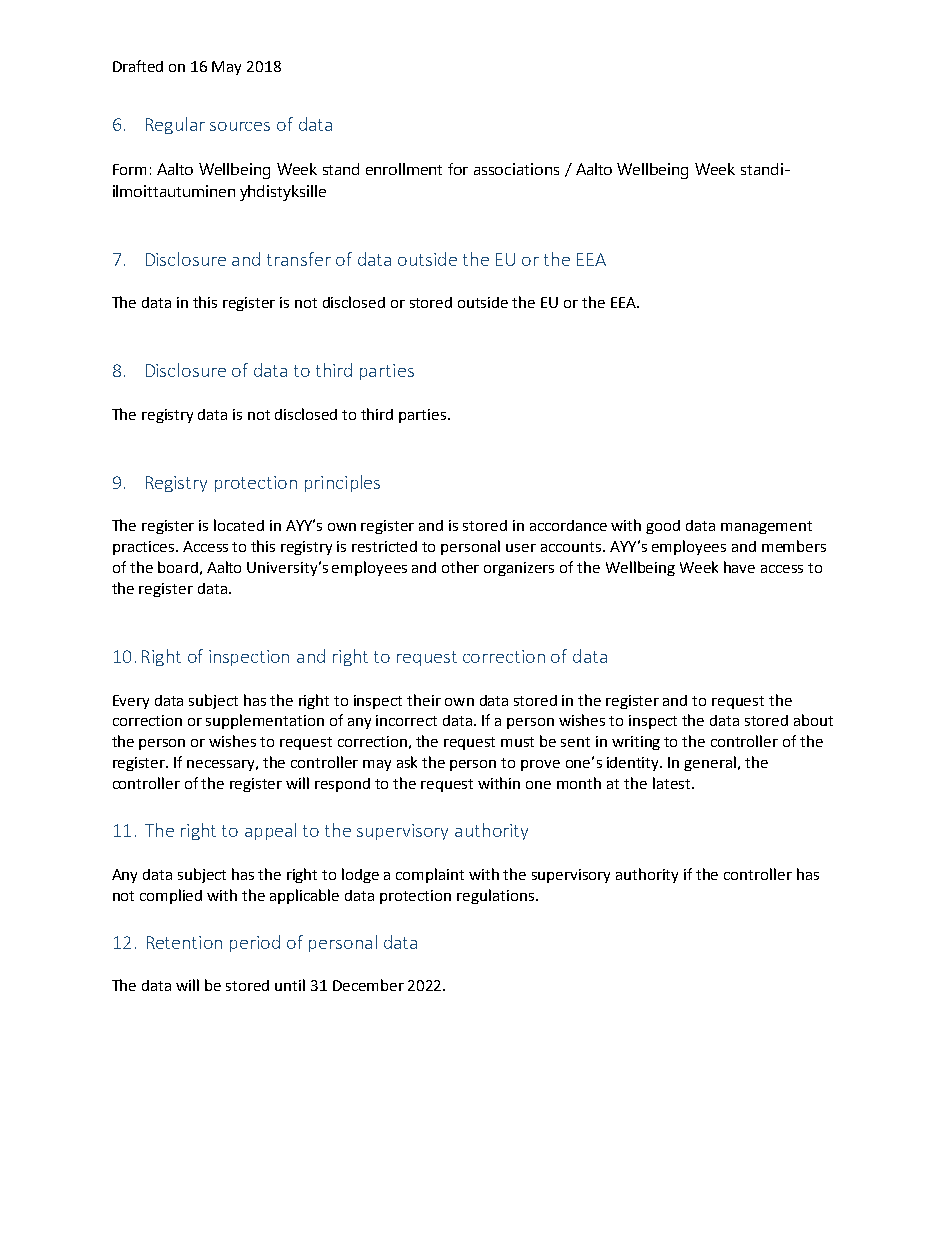  Describe the element at coordinates (495, 896) in the image. I see `regulations` at that location.
